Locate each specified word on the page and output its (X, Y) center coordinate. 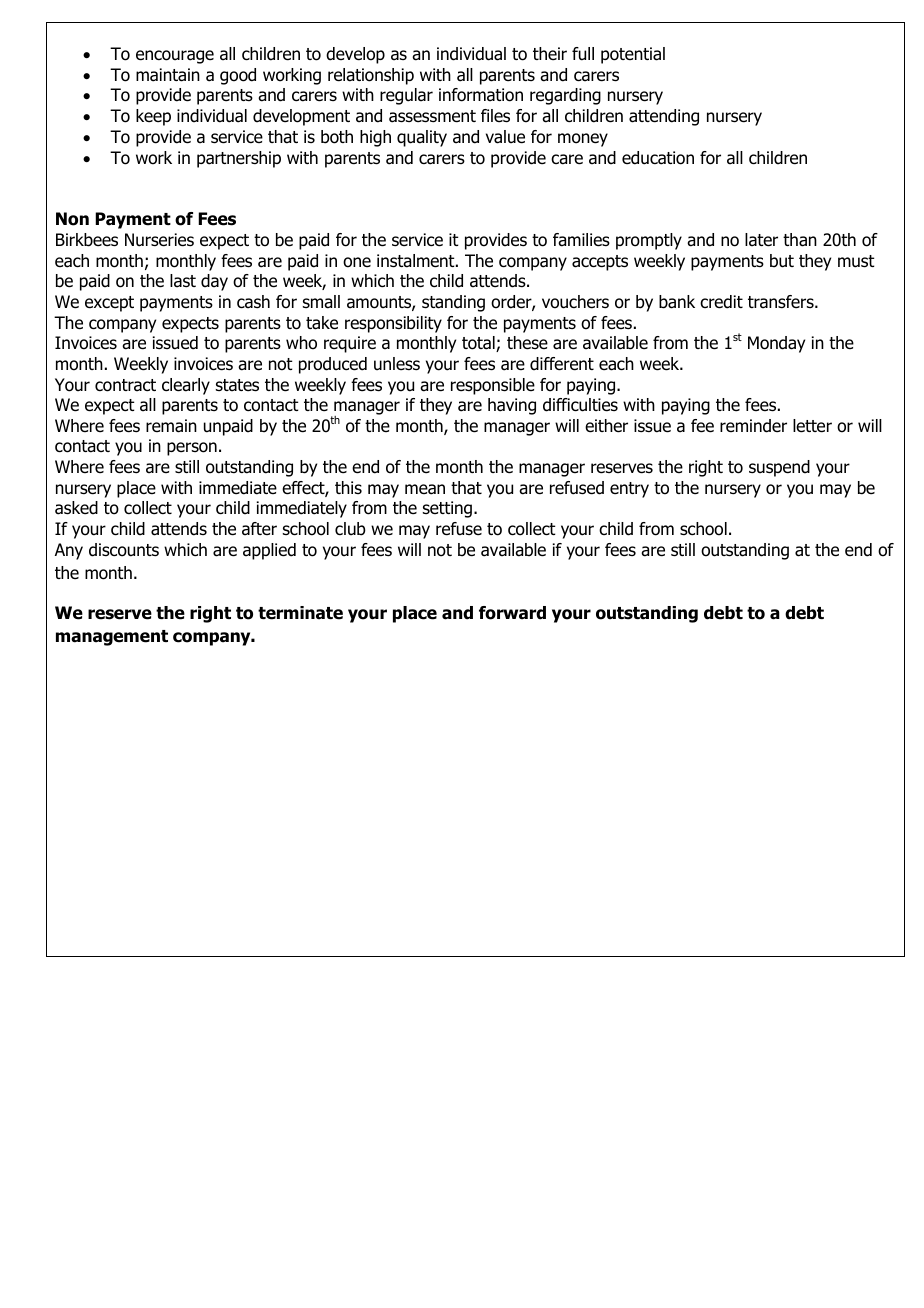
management (112, 638)
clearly (186, 386)
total (479, 344)
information (481, 95)
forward (512, 613)
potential (633, 55)
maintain (168, 75)
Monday (776, 344)
